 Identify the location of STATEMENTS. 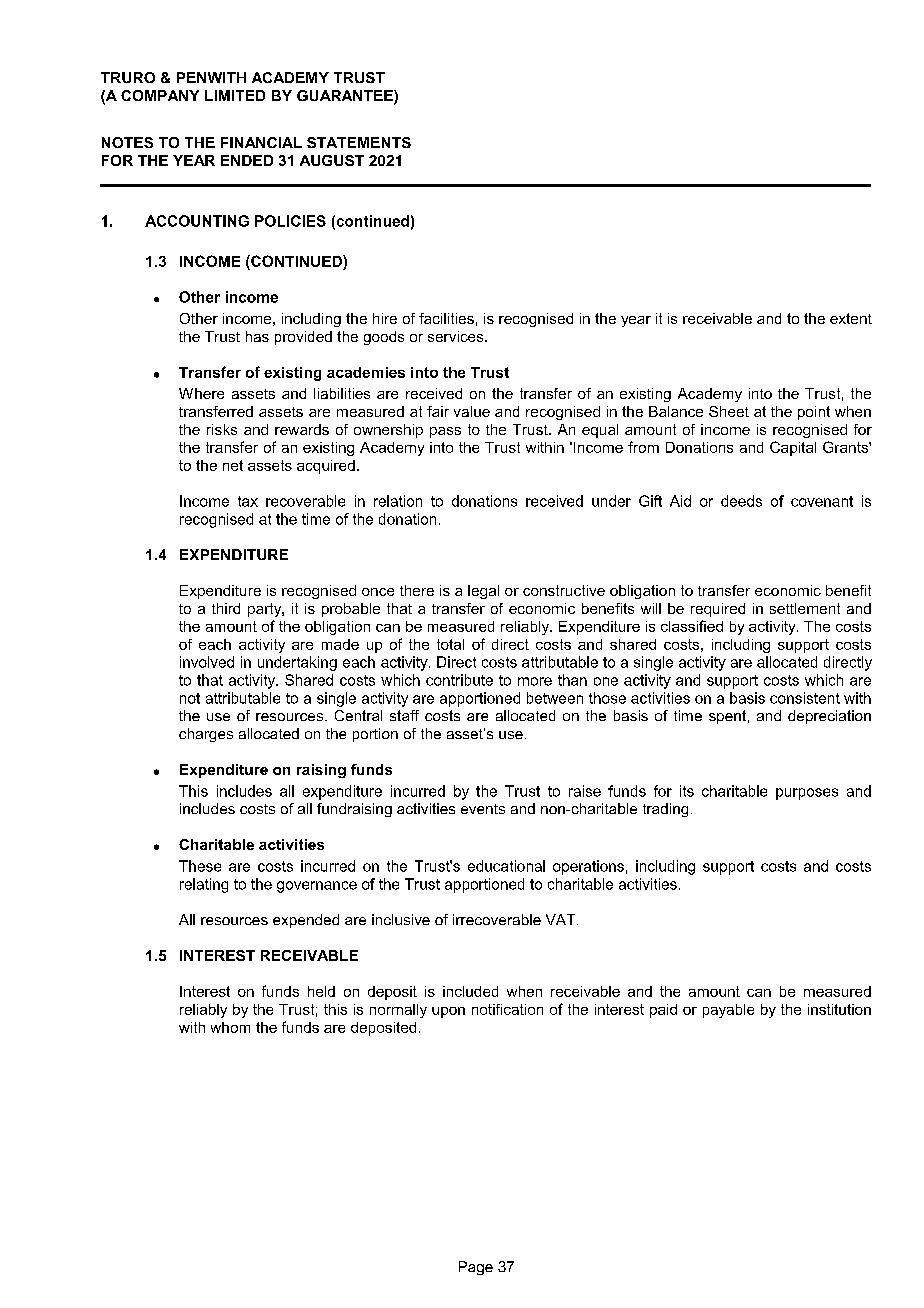
(359, 142).
